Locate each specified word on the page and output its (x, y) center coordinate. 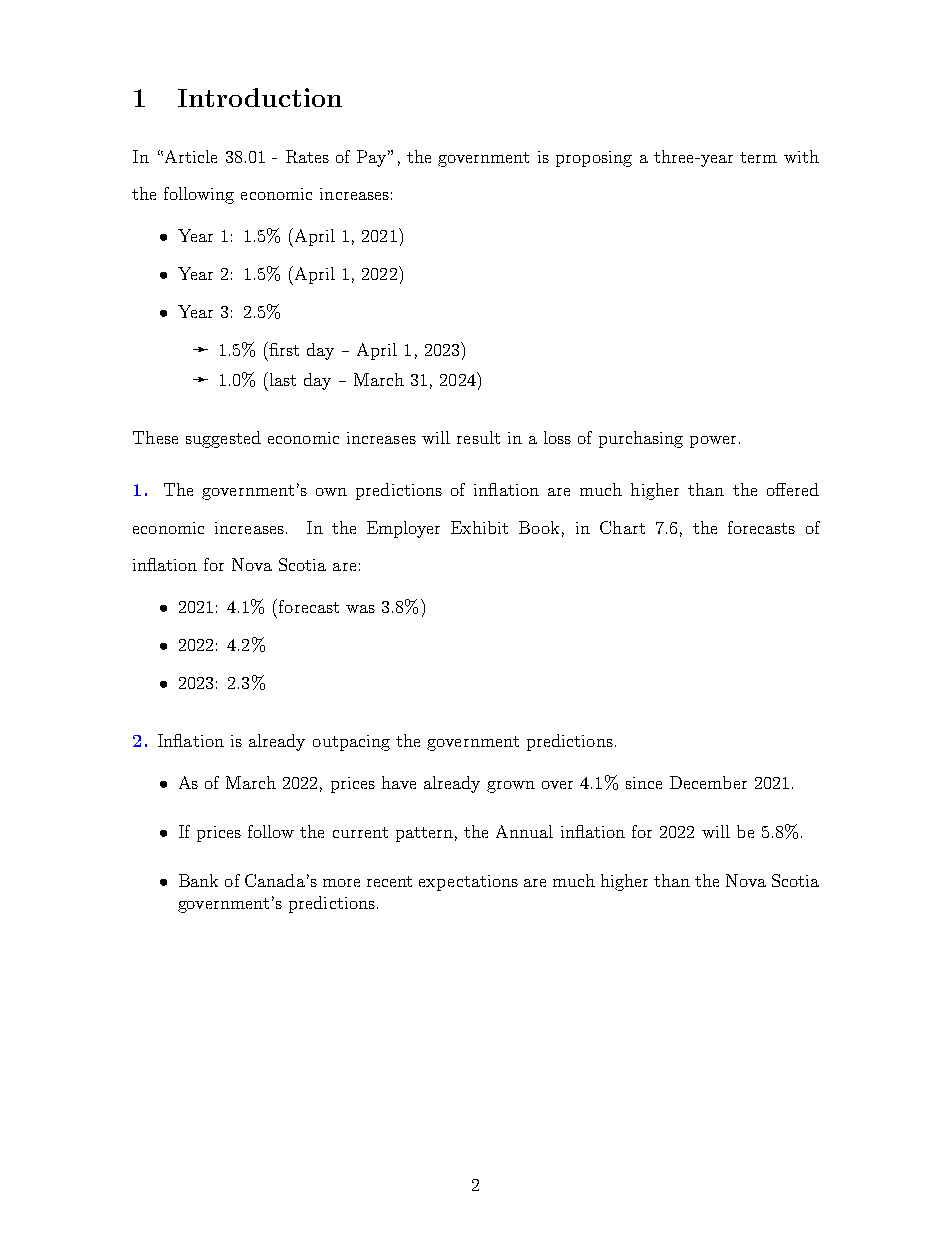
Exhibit (479, 527)
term (758, 157)
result (478, 437)
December (708, 782)
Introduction (260, 97)
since (644, 783)
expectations (468, 883)
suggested (223, 439)
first (283, 349)
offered (793, 489)
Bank (198, 880)
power (713, 442)
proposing (594, 159)
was (360, 609)
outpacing (351, 743)
